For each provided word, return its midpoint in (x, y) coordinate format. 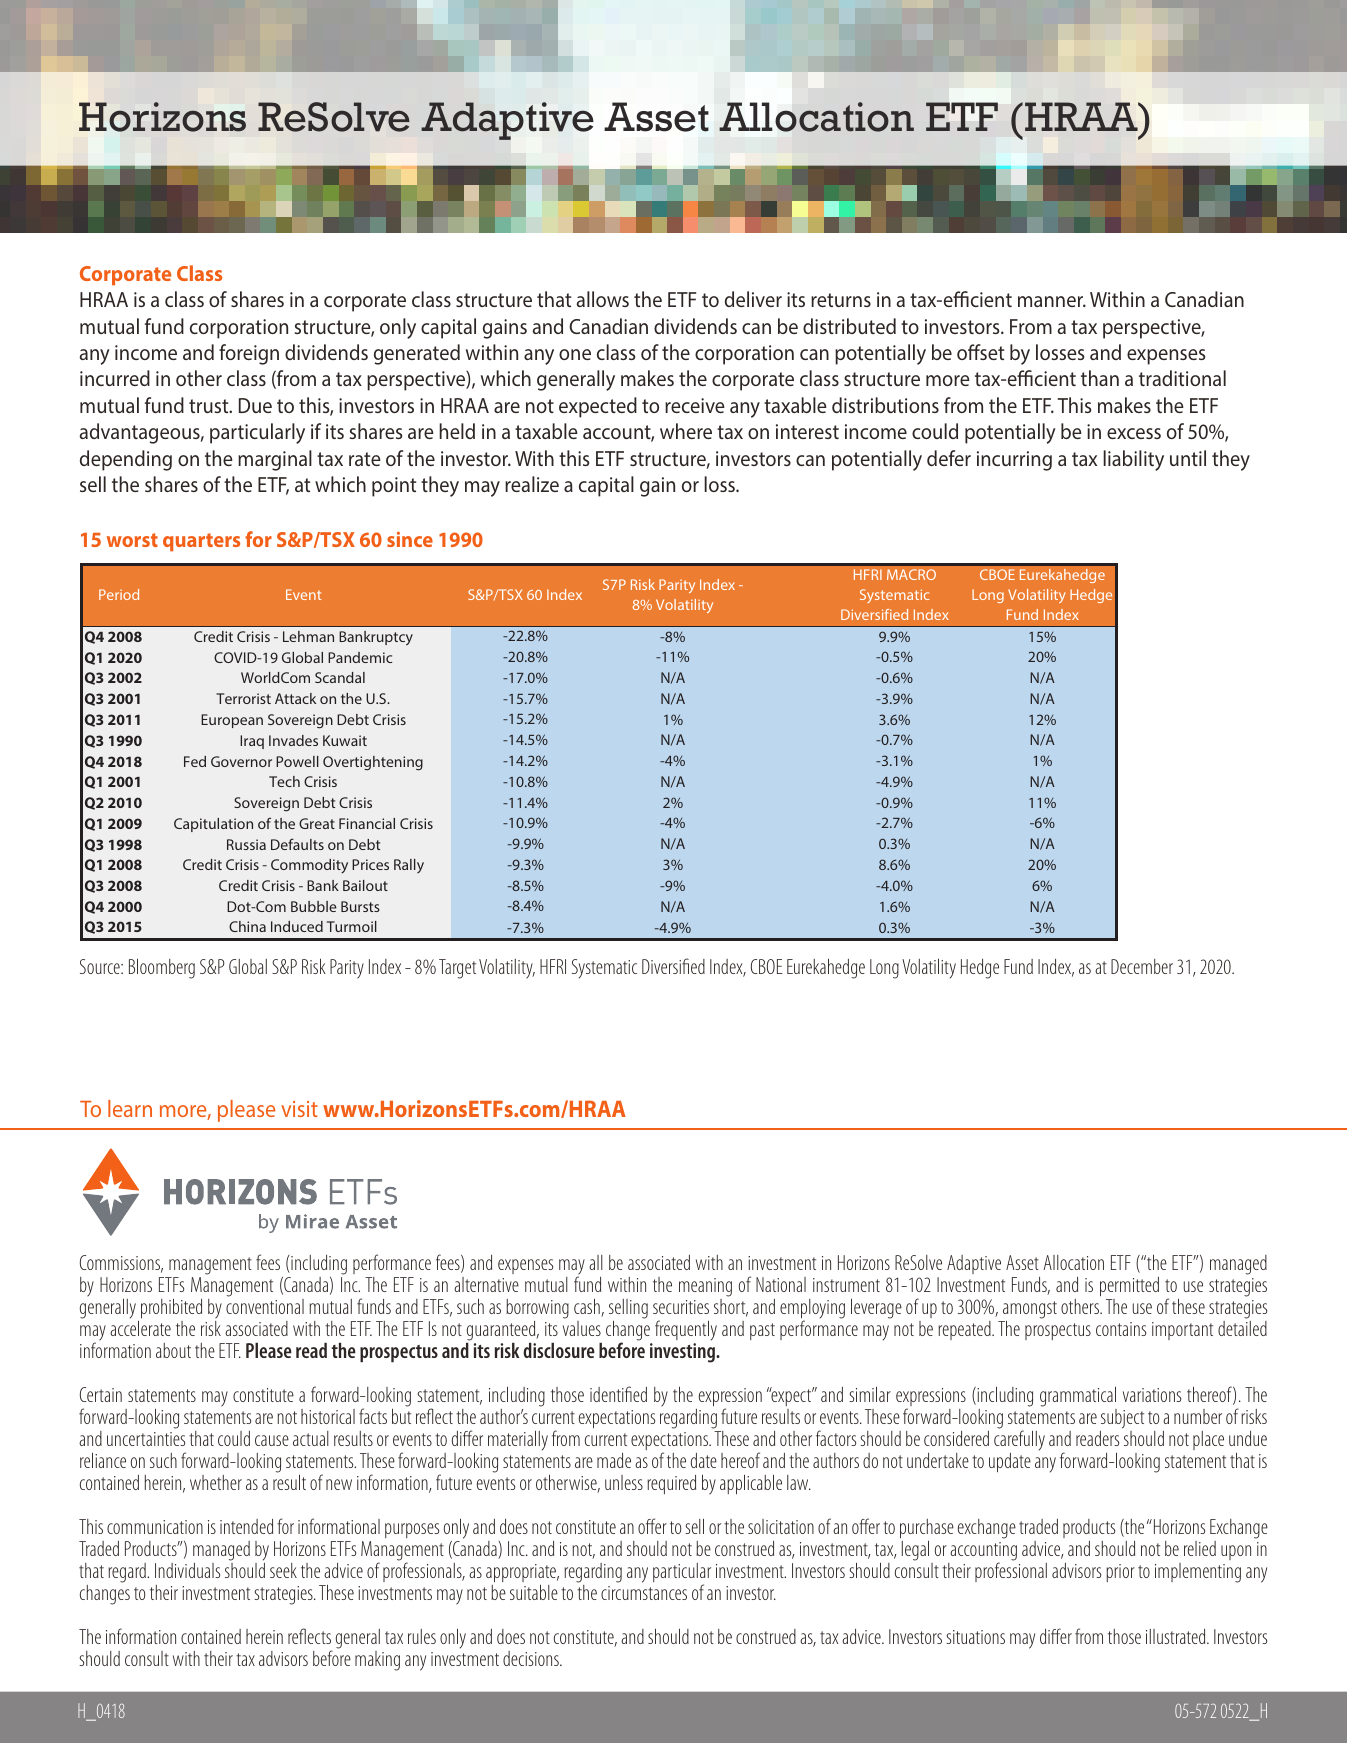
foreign (249, 354)
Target (457, 969)
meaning (705, 1287)
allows (603, 299)
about (173, 1350)
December (1142, 966)
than (1100, 378)
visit (299, 1109)
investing (684, 1353)
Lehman (308, 636)
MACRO (911, 574)
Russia (246, 844)
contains (1121, 1329)
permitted (1129, 1286)
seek (283, 1570)
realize (532, 484)
